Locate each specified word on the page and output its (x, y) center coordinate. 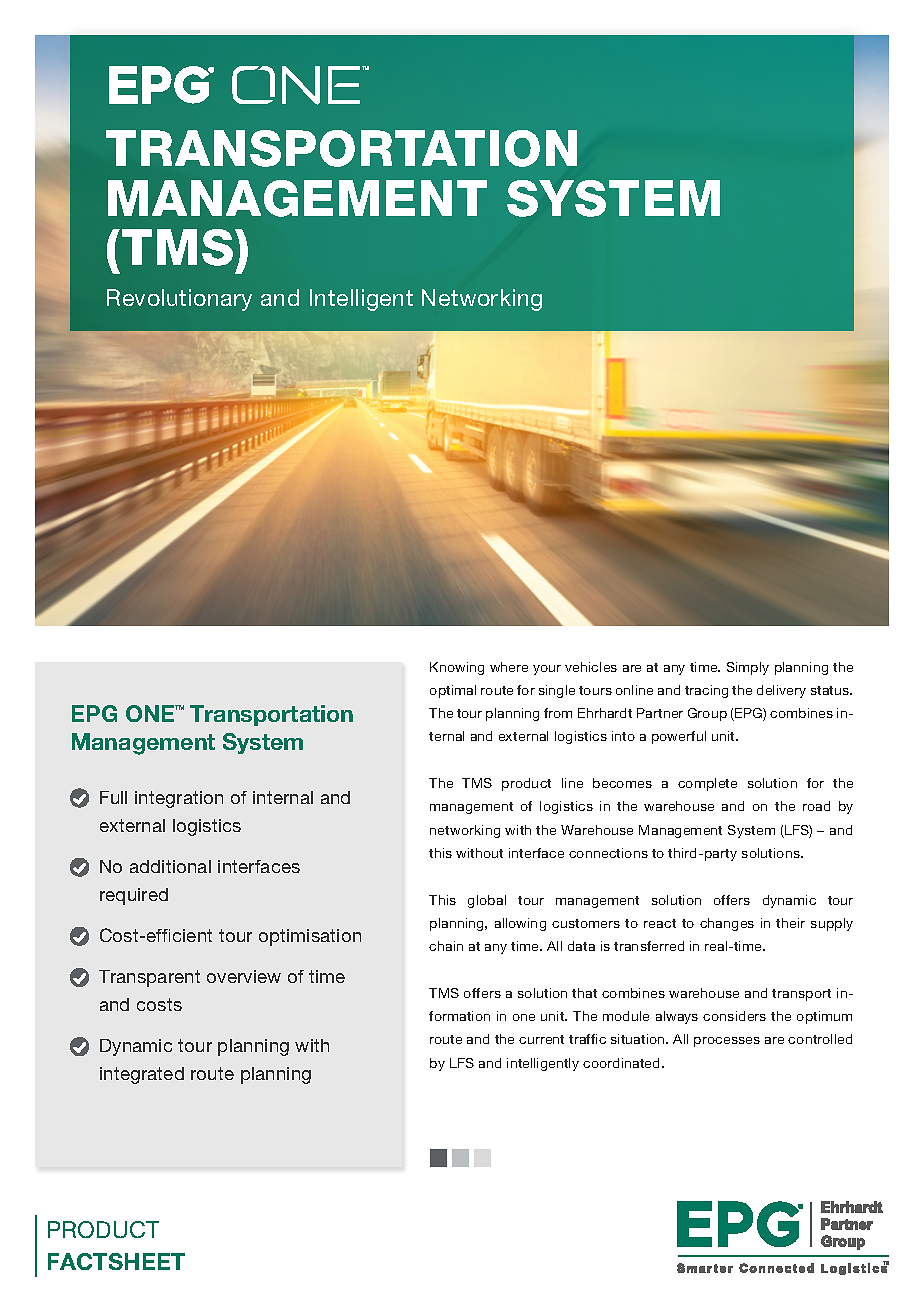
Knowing (457, 668)
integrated (142, 1075)
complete (707, 784)
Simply (748, 668)
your (547, 670)
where (509, 667)
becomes (622, 783)
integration (179, 799)
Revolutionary (179, 300)
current (541, 1039)
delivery (781, 691)
